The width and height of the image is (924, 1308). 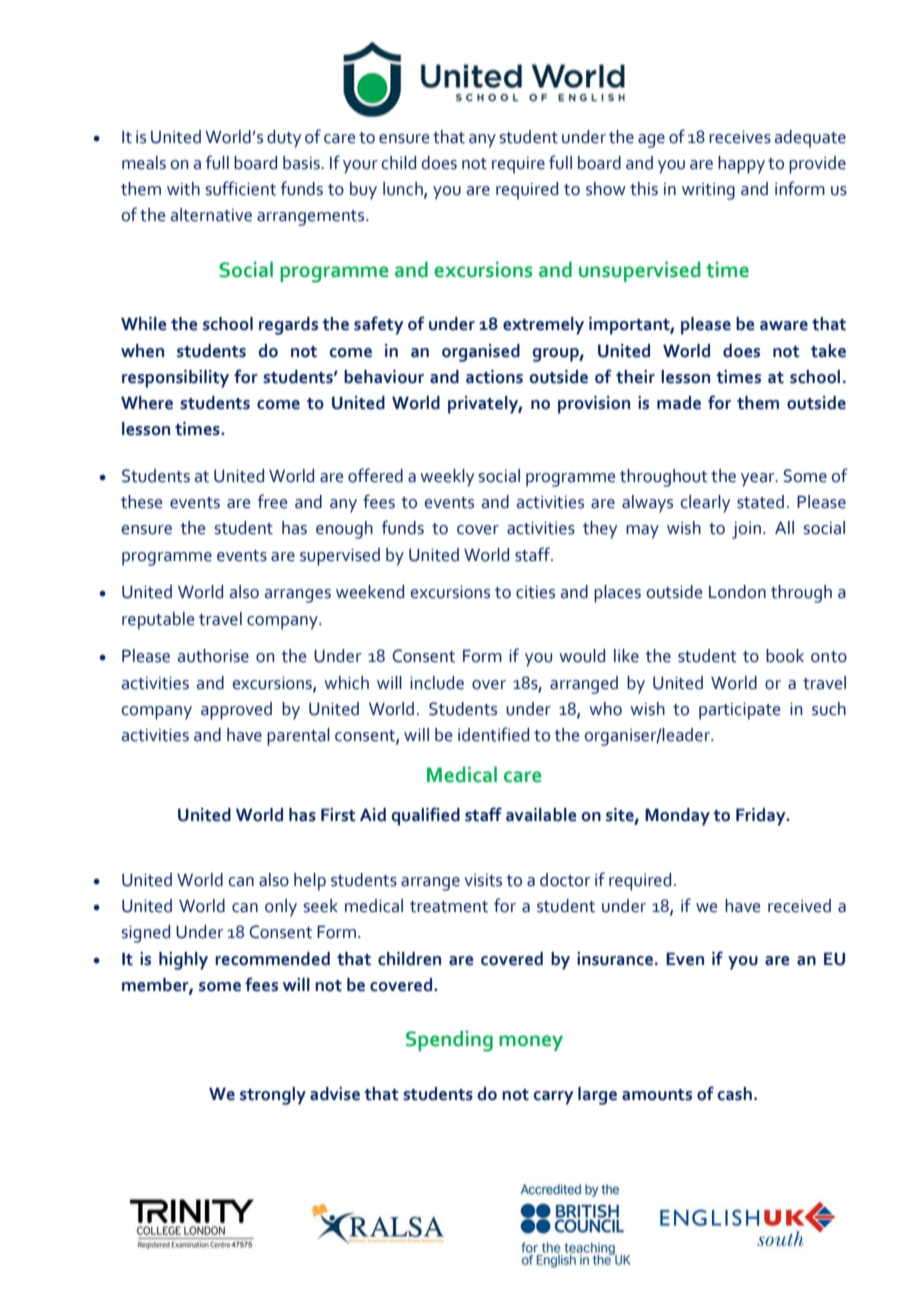 I want to click on your, so click(x=360, y=167).
